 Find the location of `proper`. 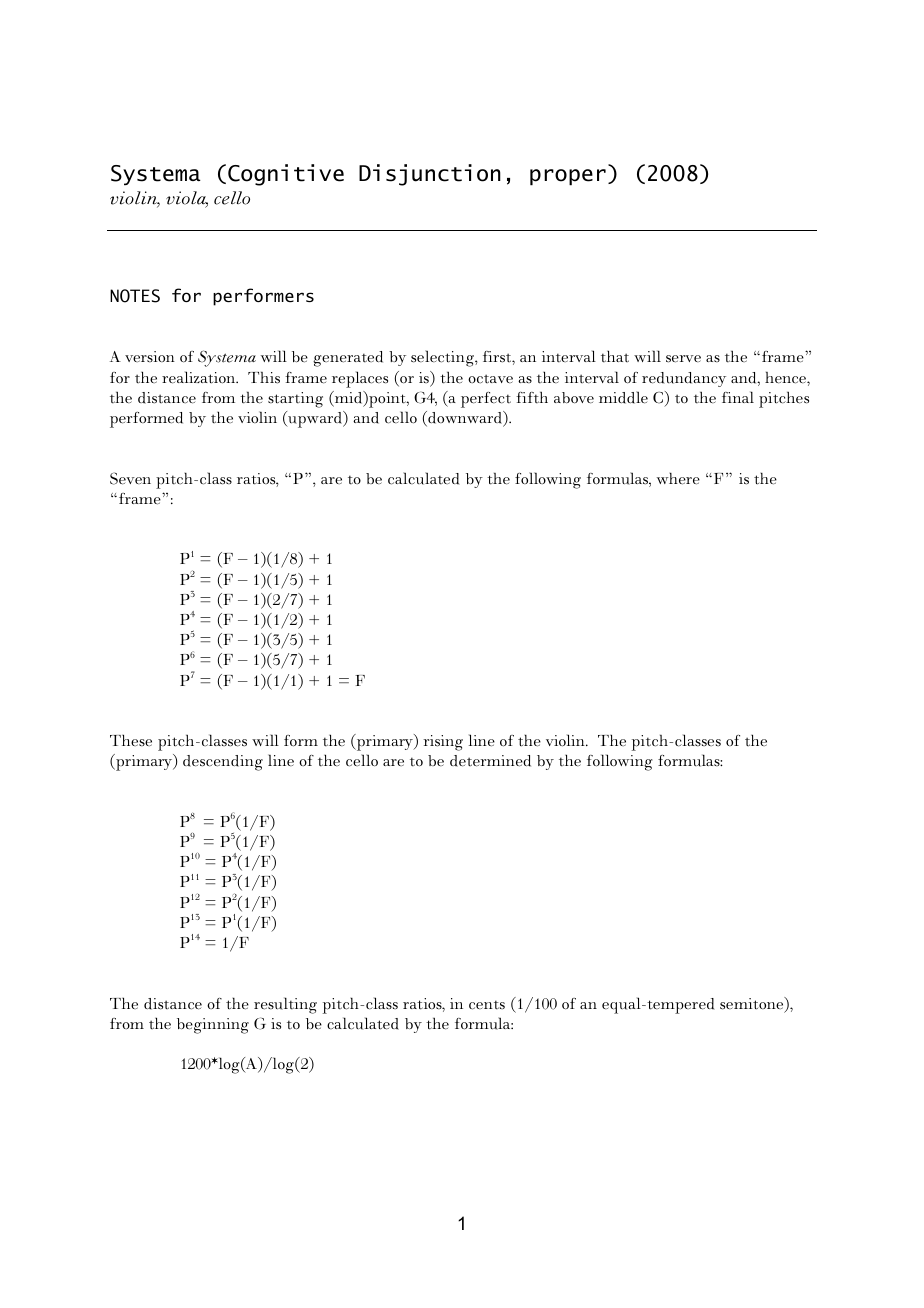

proper is located at coordinates (568, 177).
